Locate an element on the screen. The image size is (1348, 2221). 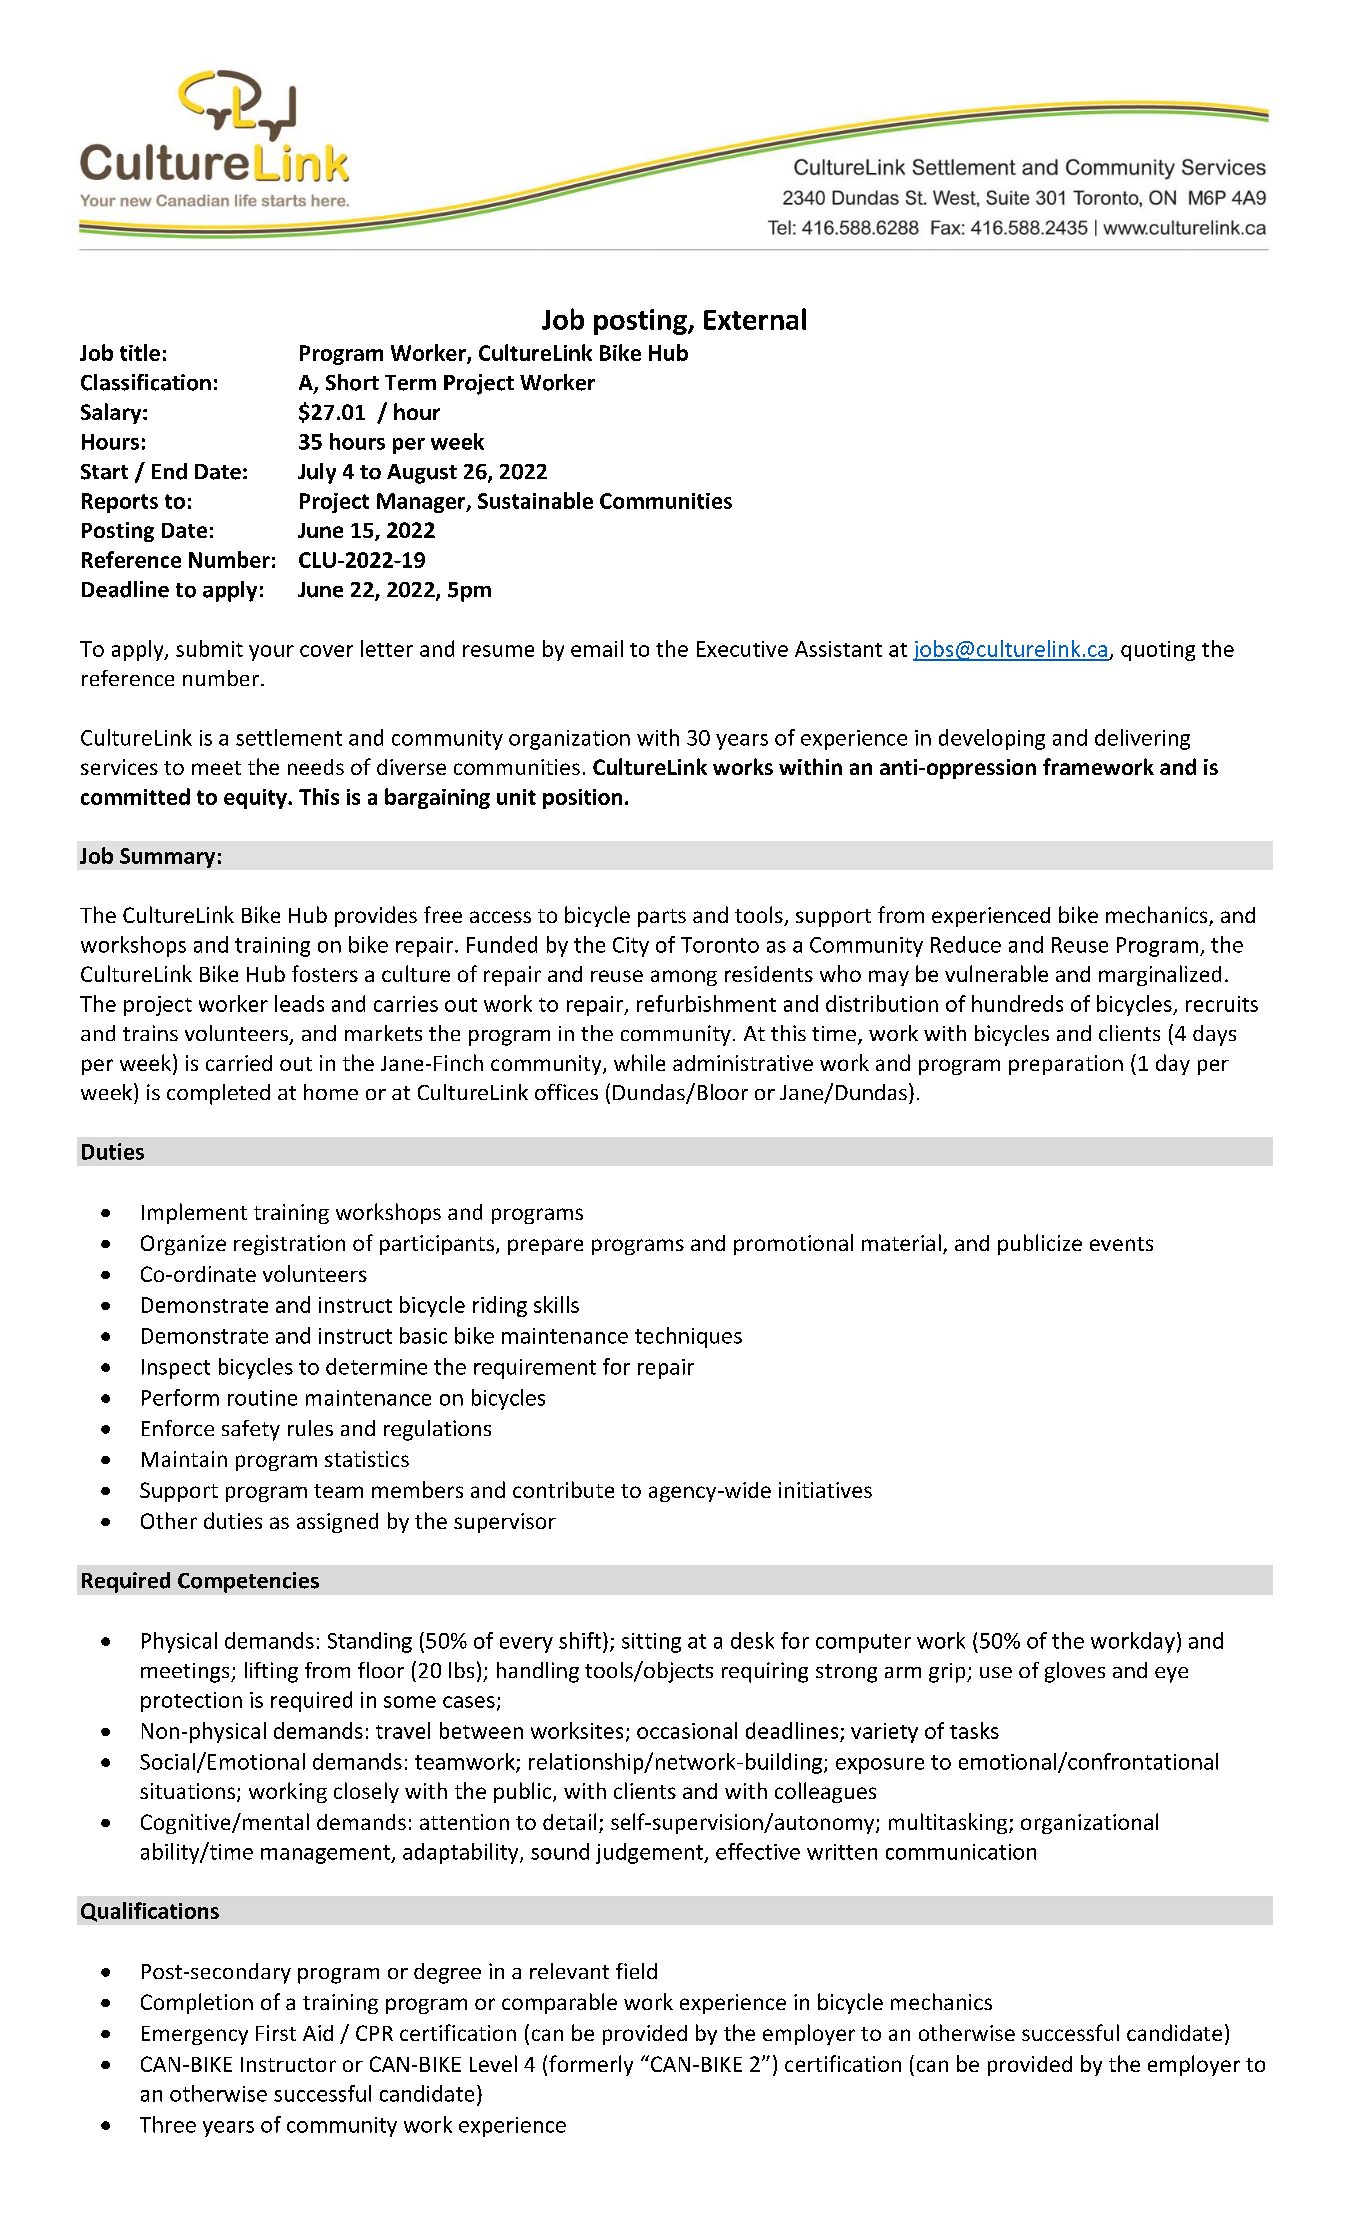
Classification is located at coordinates (146, 382).
